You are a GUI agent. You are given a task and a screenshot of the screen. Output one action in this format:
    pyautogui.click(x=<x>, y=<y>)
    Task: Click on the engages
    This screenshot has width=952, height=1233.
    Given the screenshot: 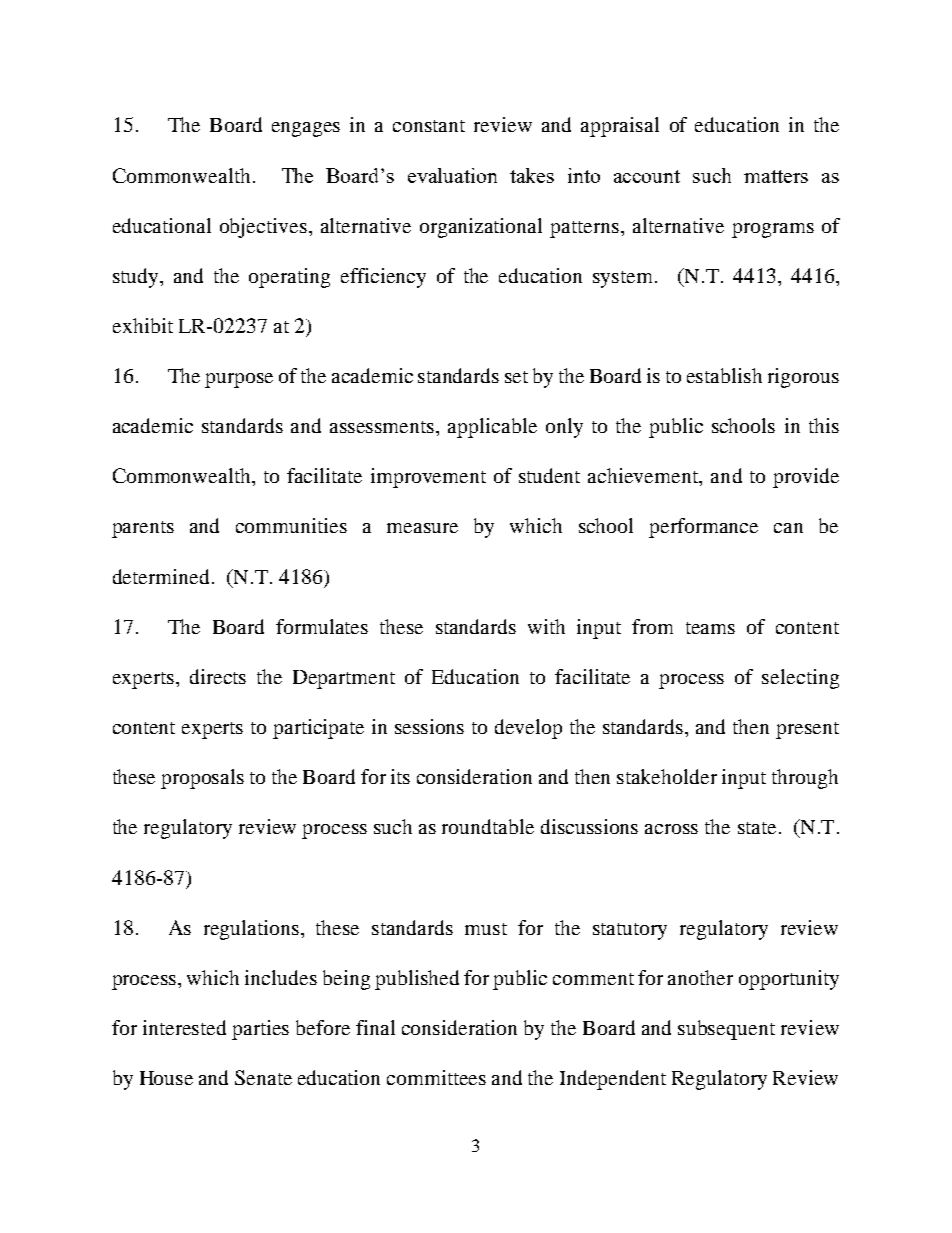 What is the action you would take?
    pyautogui.click(x=306, y=129)
